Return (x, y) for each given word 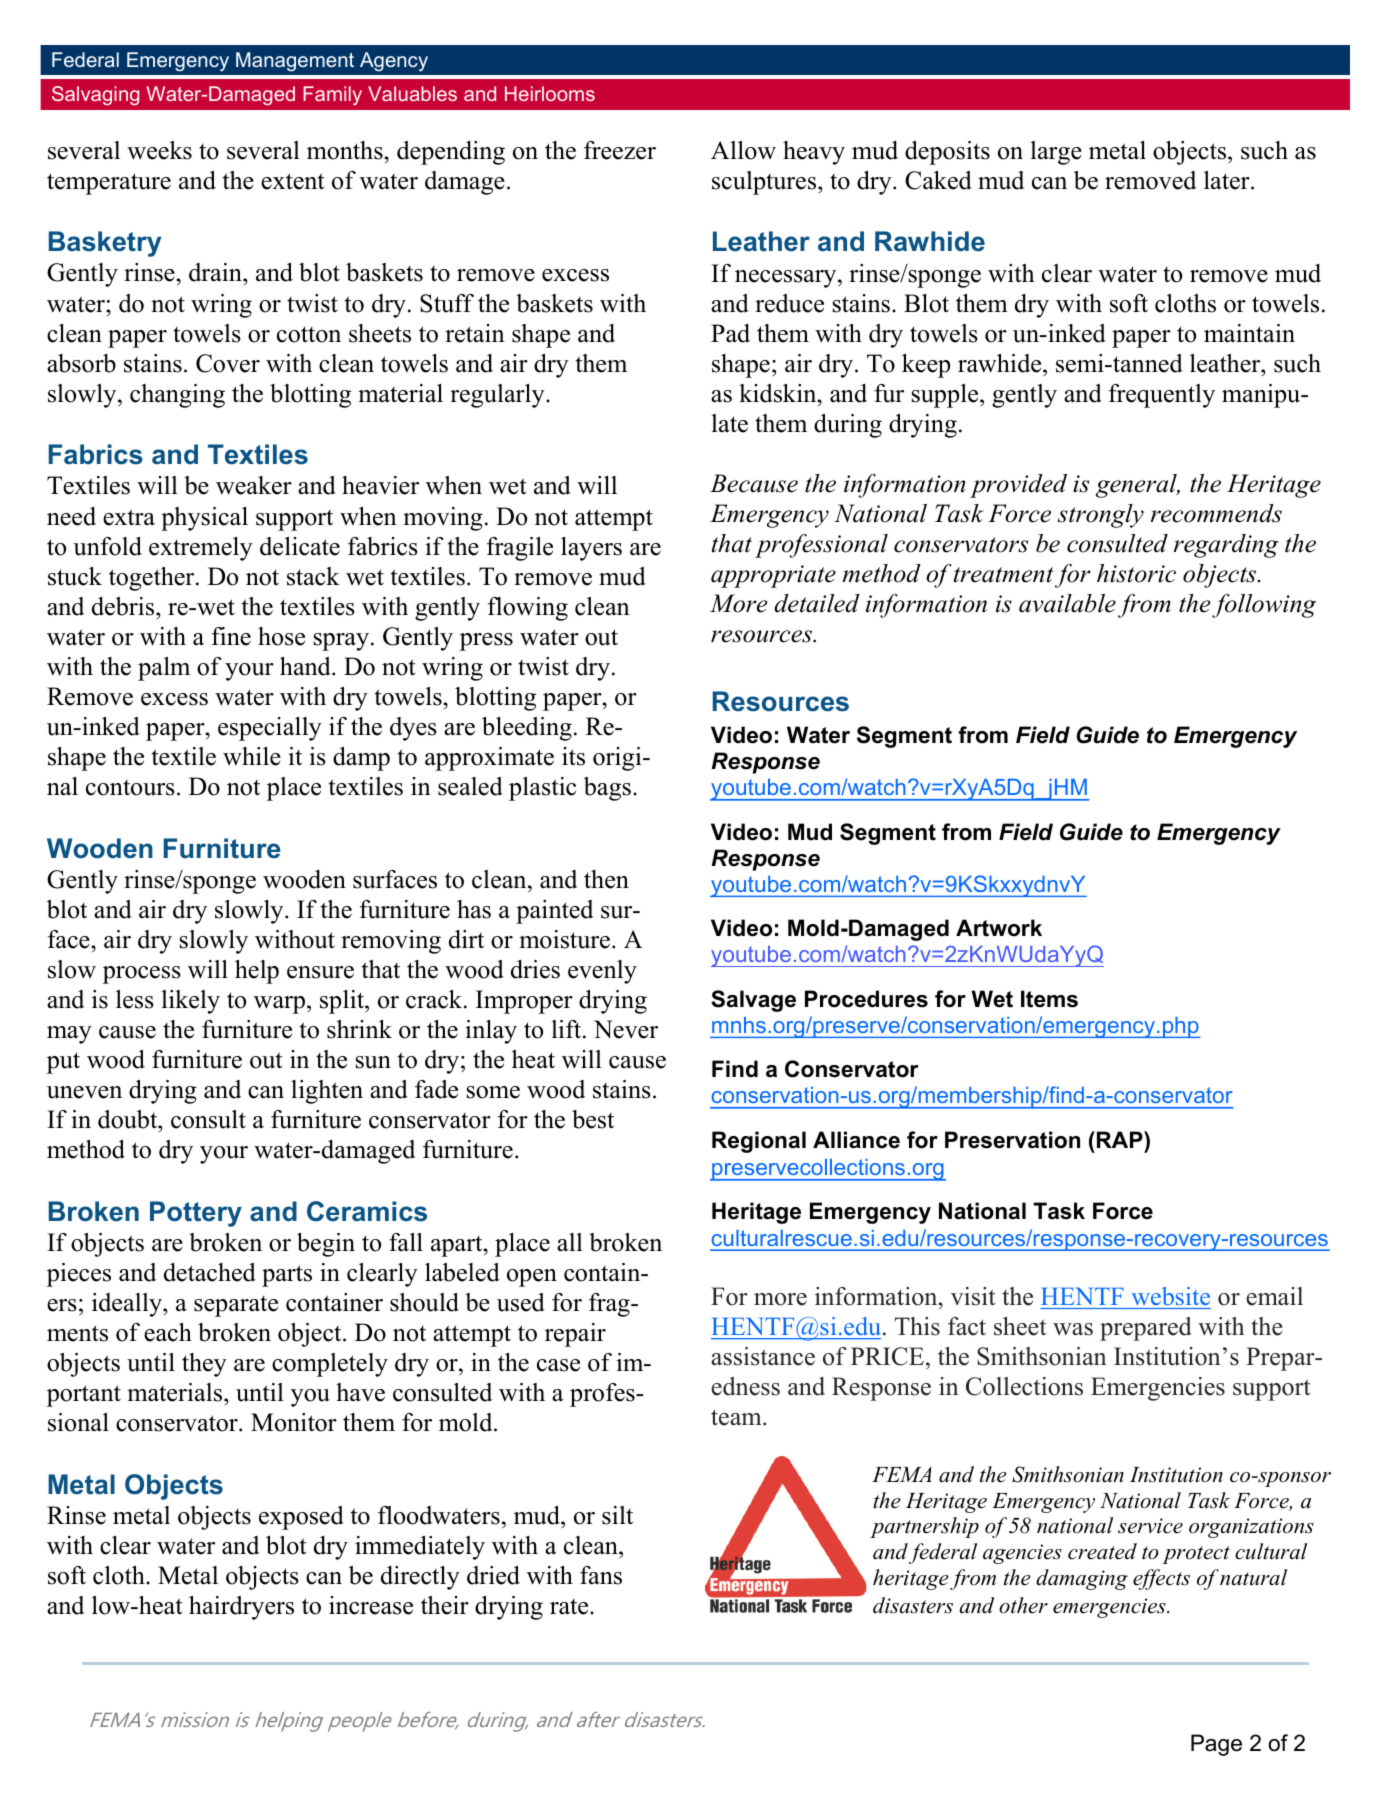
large (1056, 153)
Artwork (999, 928)
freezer (620, 150)
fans (601, 1575)
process (142, 975)
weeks (159, 150)
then (606, 879)
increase (371, 1605)
